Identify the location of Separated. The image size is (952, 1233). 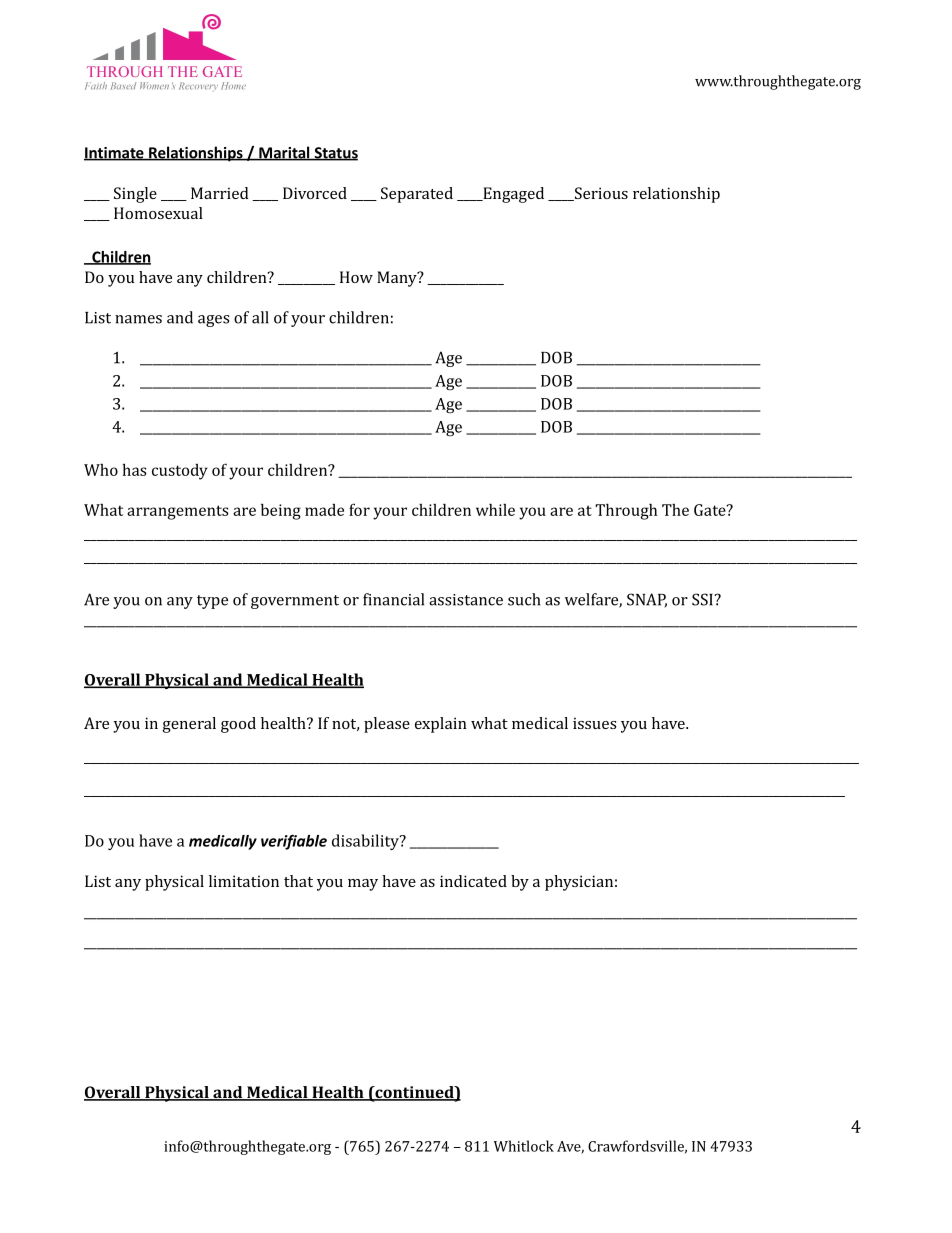
(417, 195).
